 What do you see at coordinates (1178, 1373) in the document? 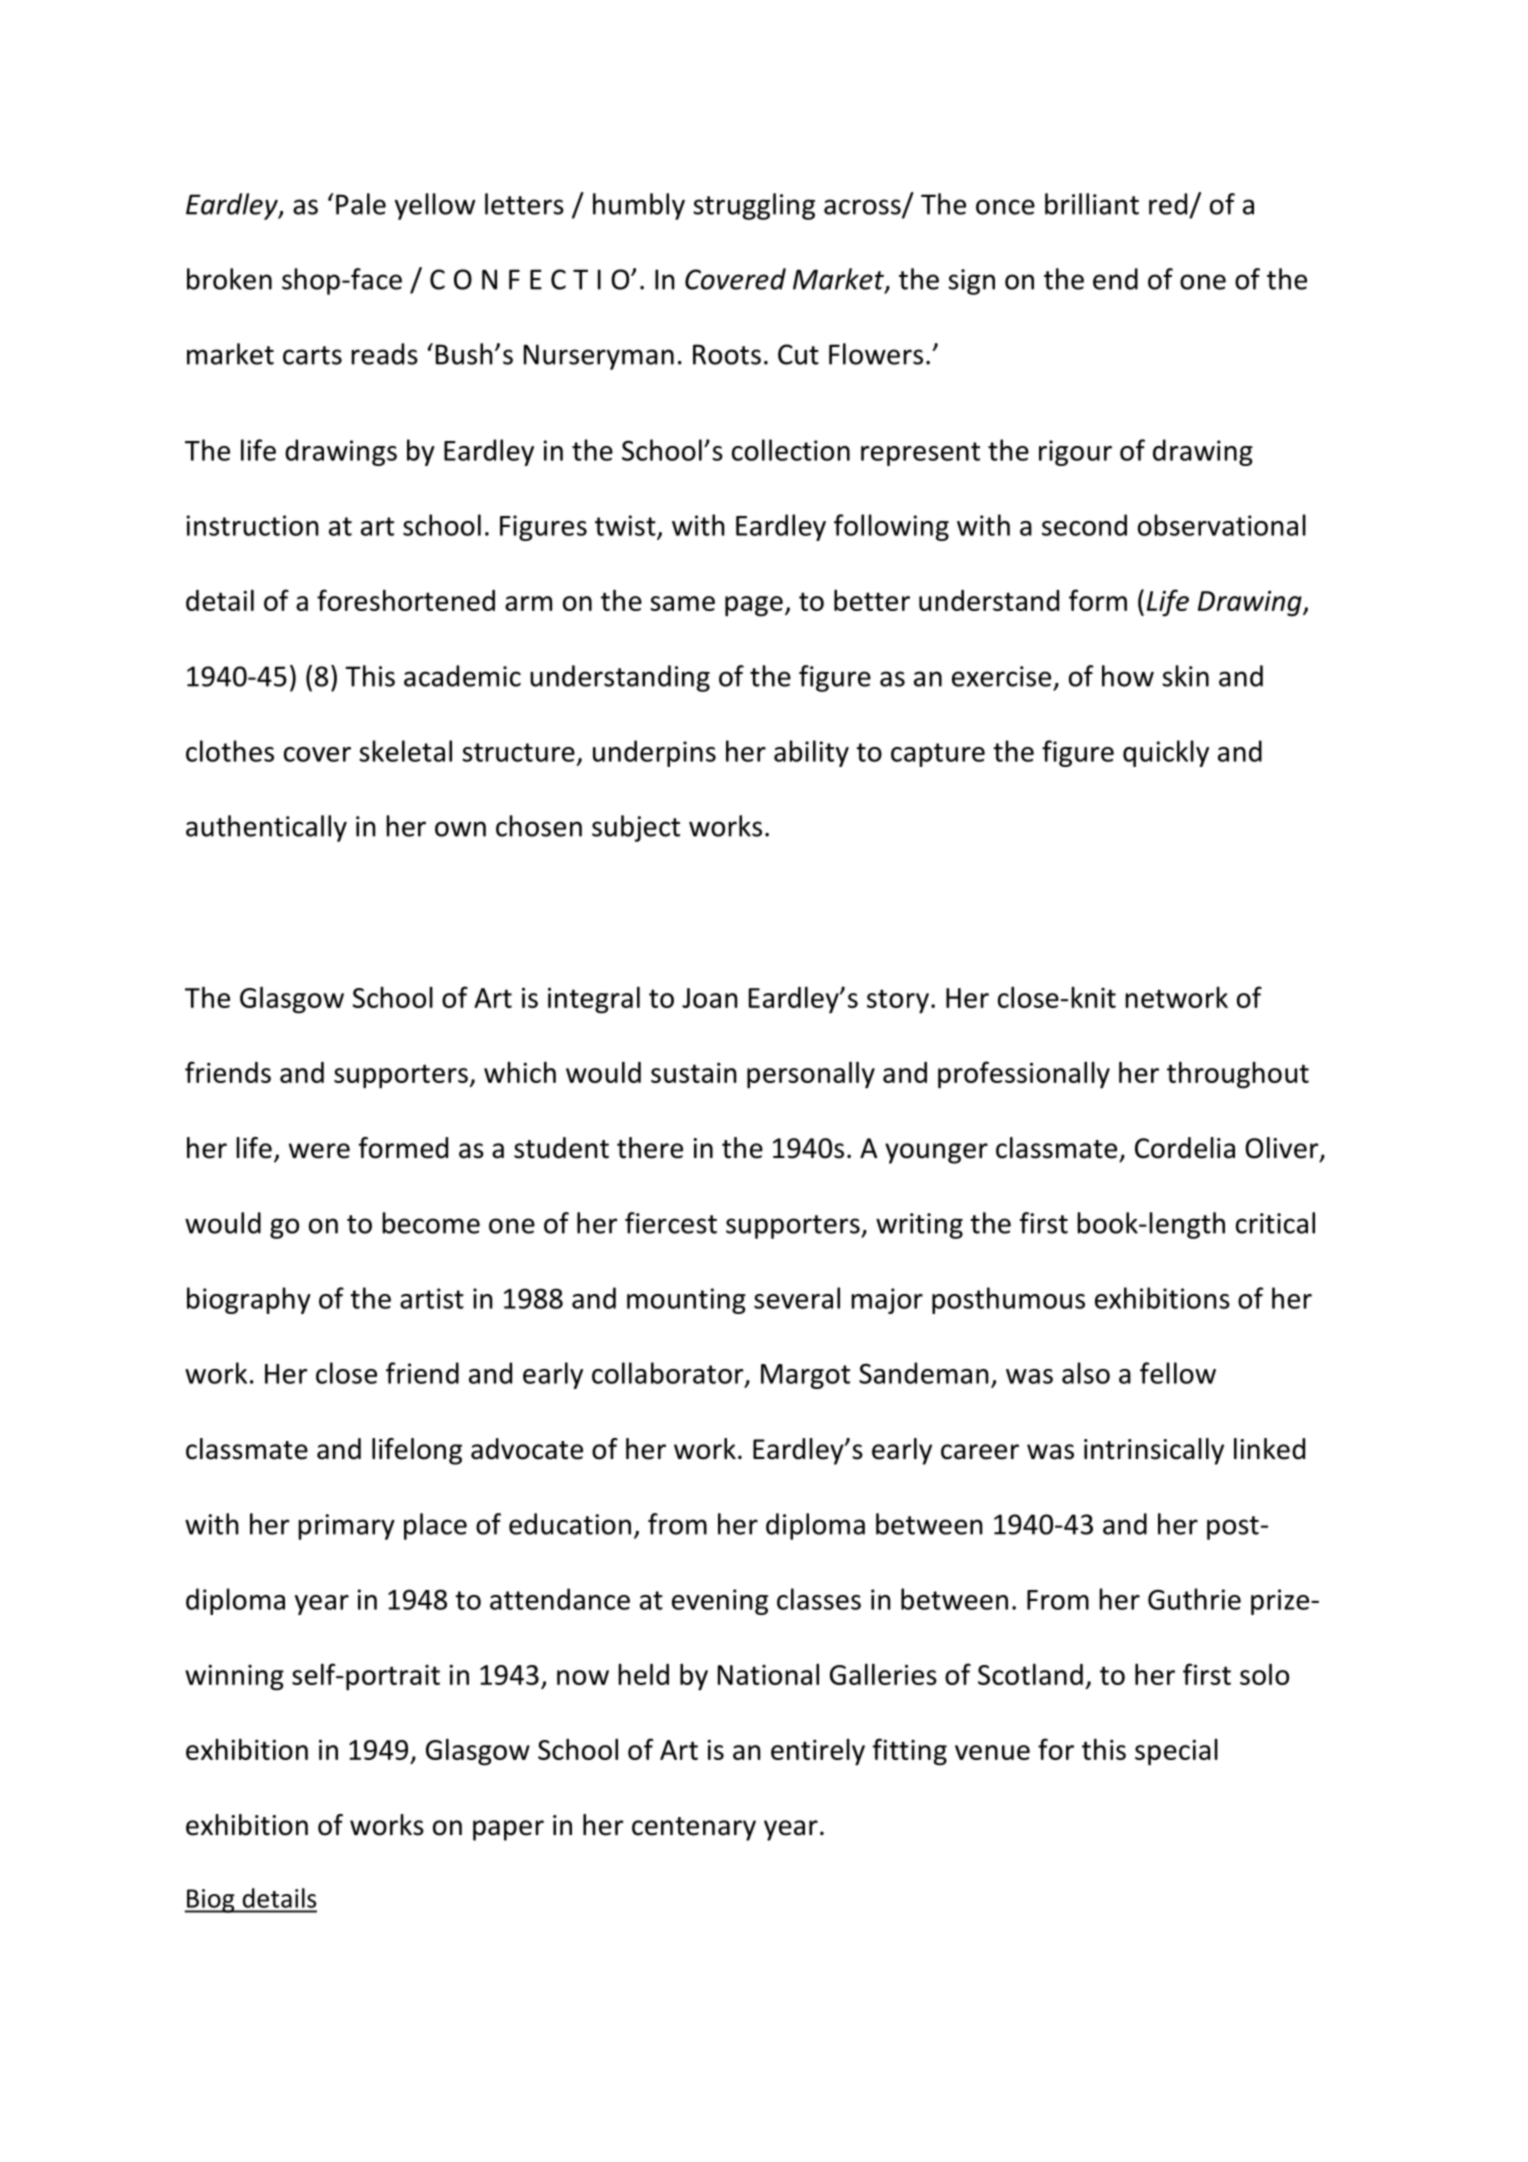
I see `fellow` at bounding box center [1178, 1373].
